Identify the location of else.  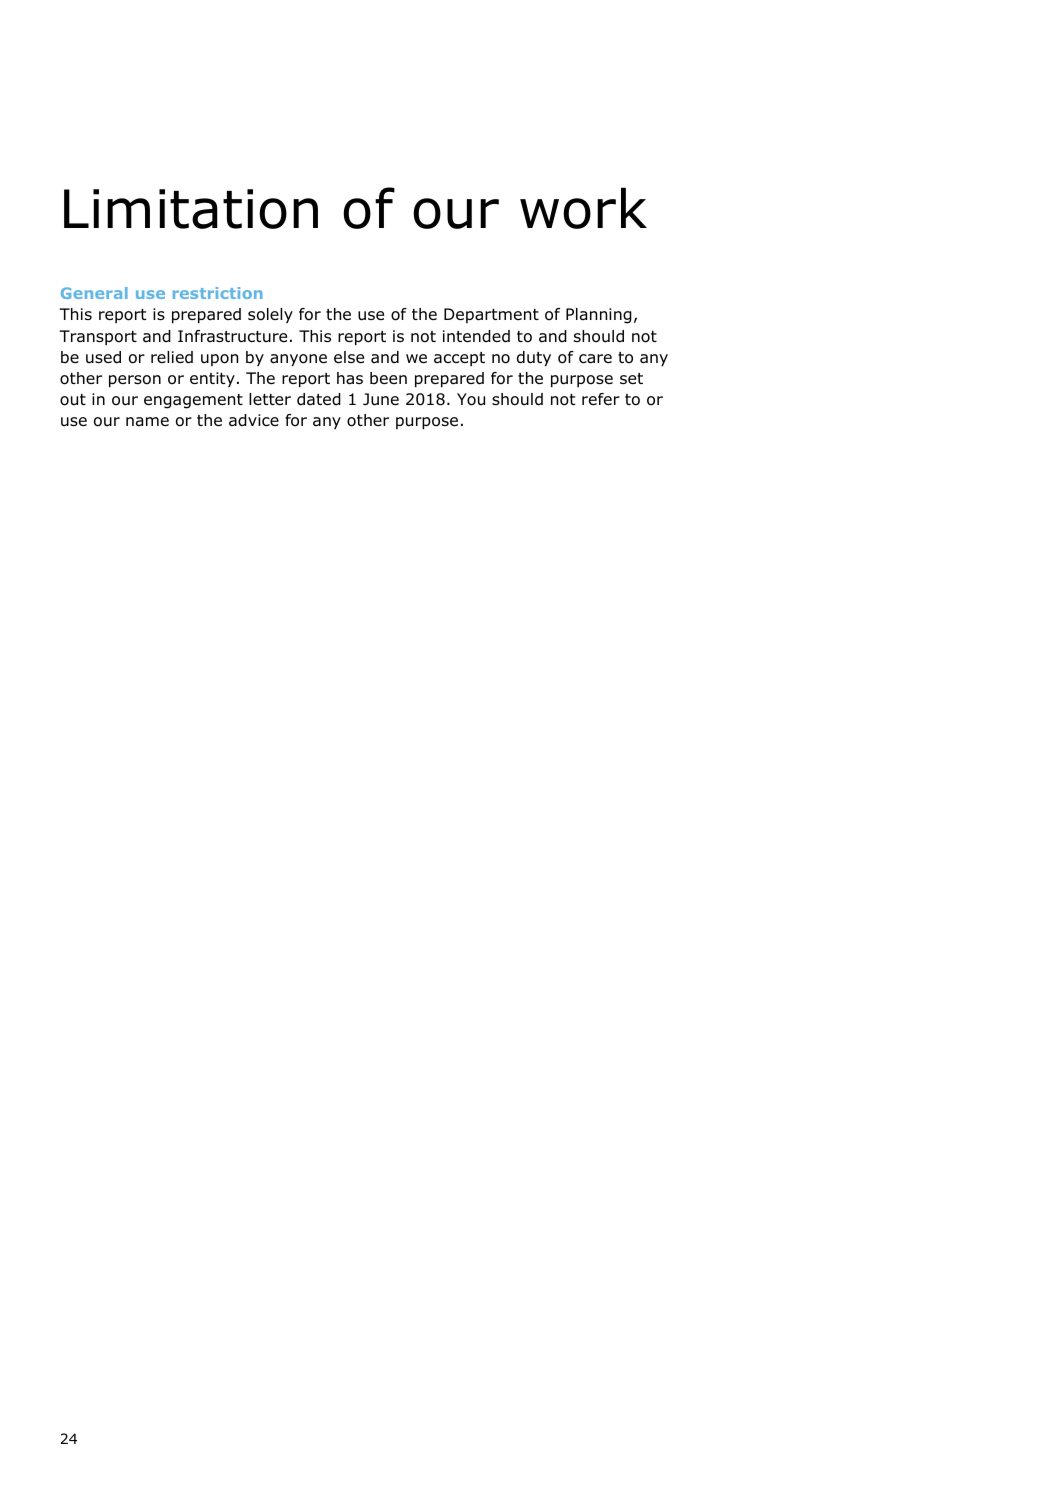
(349, 357).
